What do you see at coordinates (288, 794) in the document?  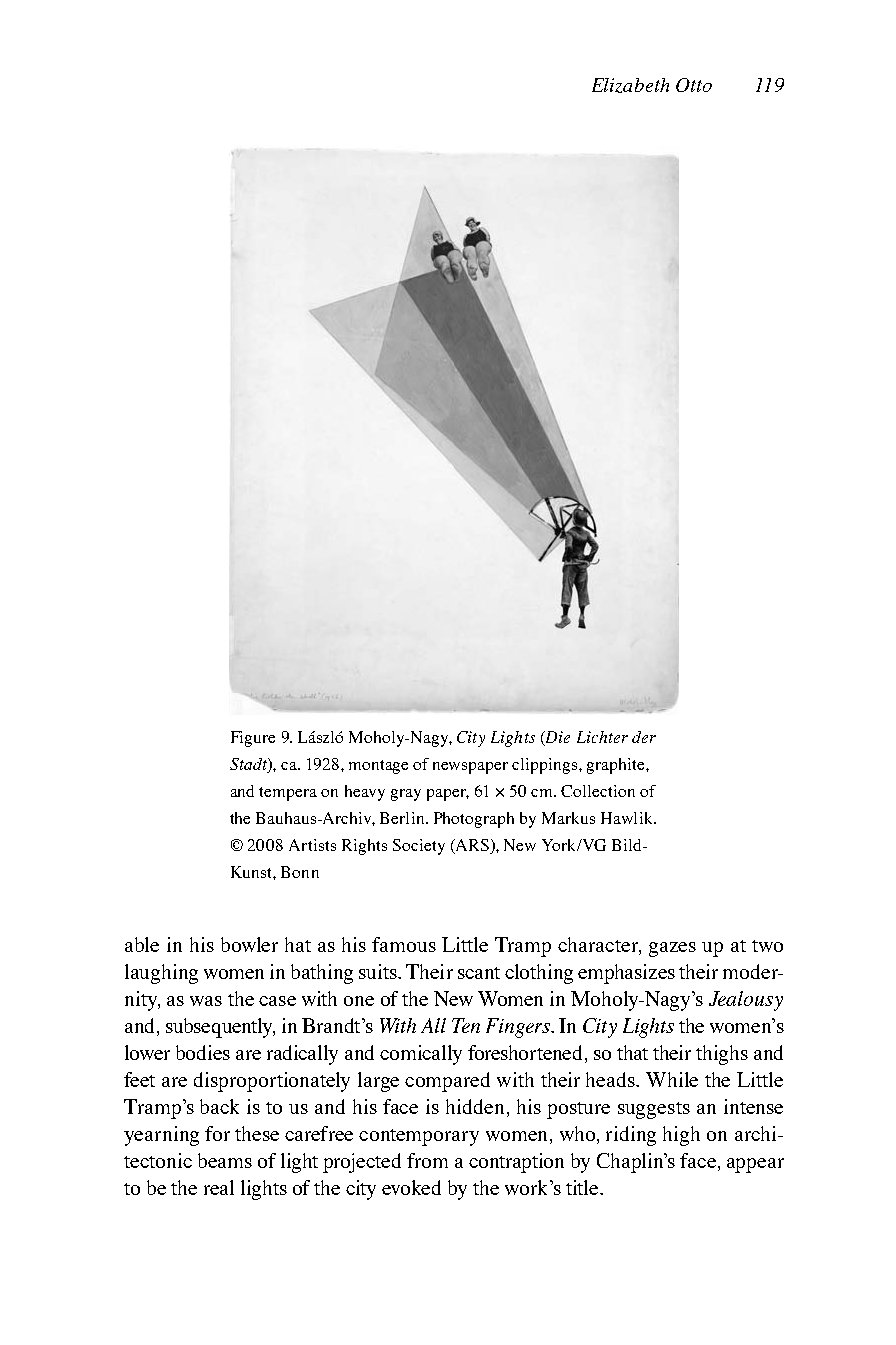 I see `tempera` at bounding box center [288, 794].
